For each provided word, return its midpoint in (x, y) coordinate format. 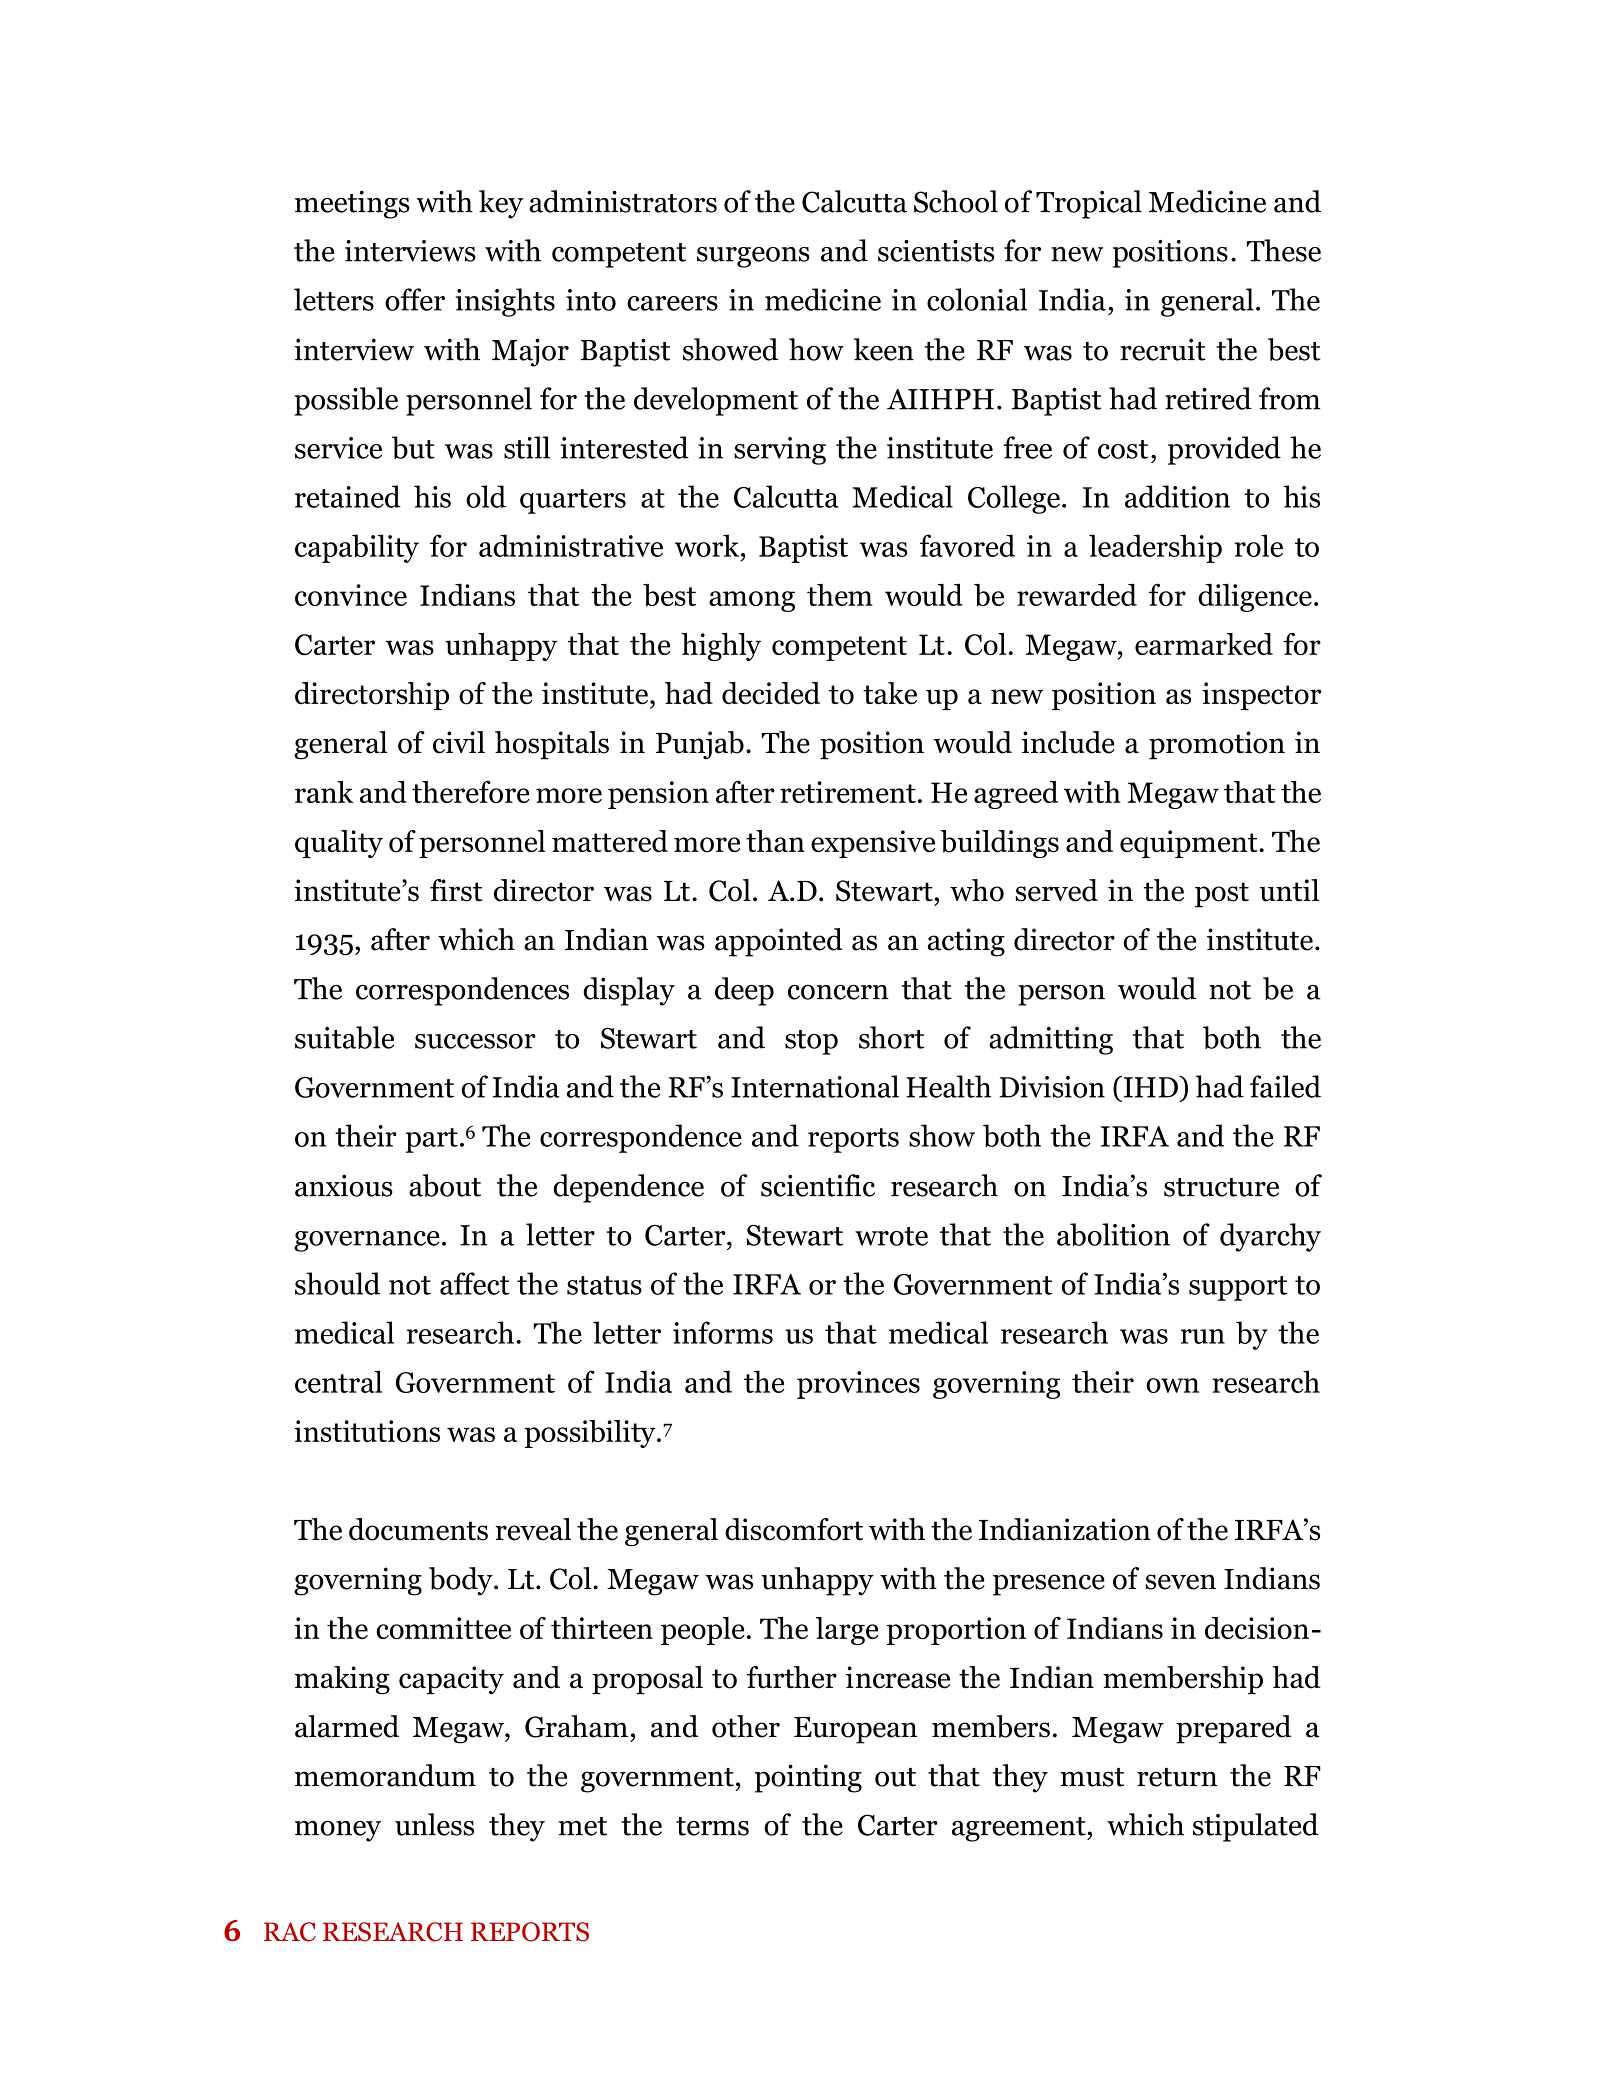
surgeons (753, 257)
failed (1285, 1086)
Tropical (1089, 204)
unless (434, 1824)
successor (475, 1041)
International (815, 1086)
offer (415, 299)
